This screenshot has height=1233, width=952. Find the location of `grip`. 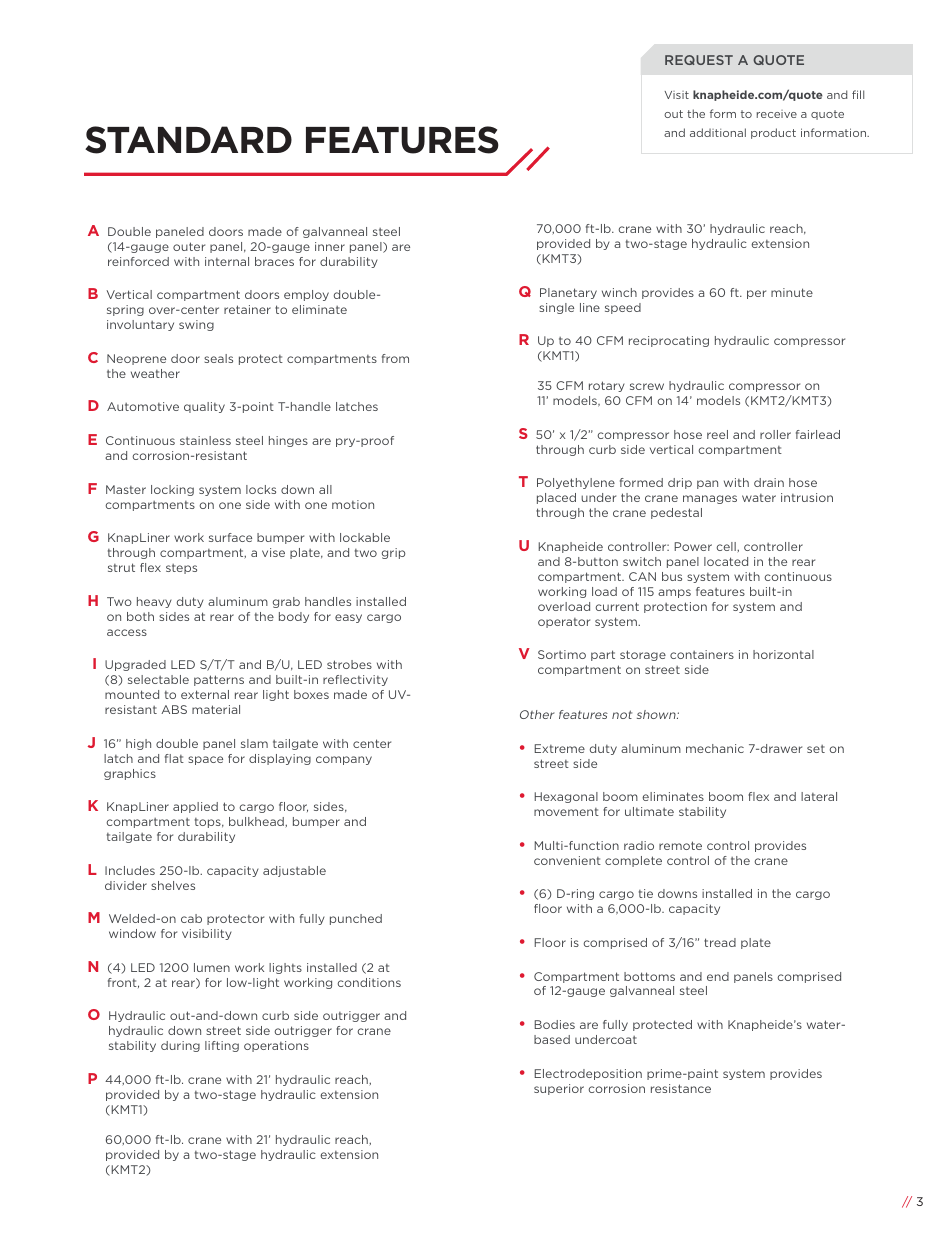

grip is located at coordinates (393, 553).
